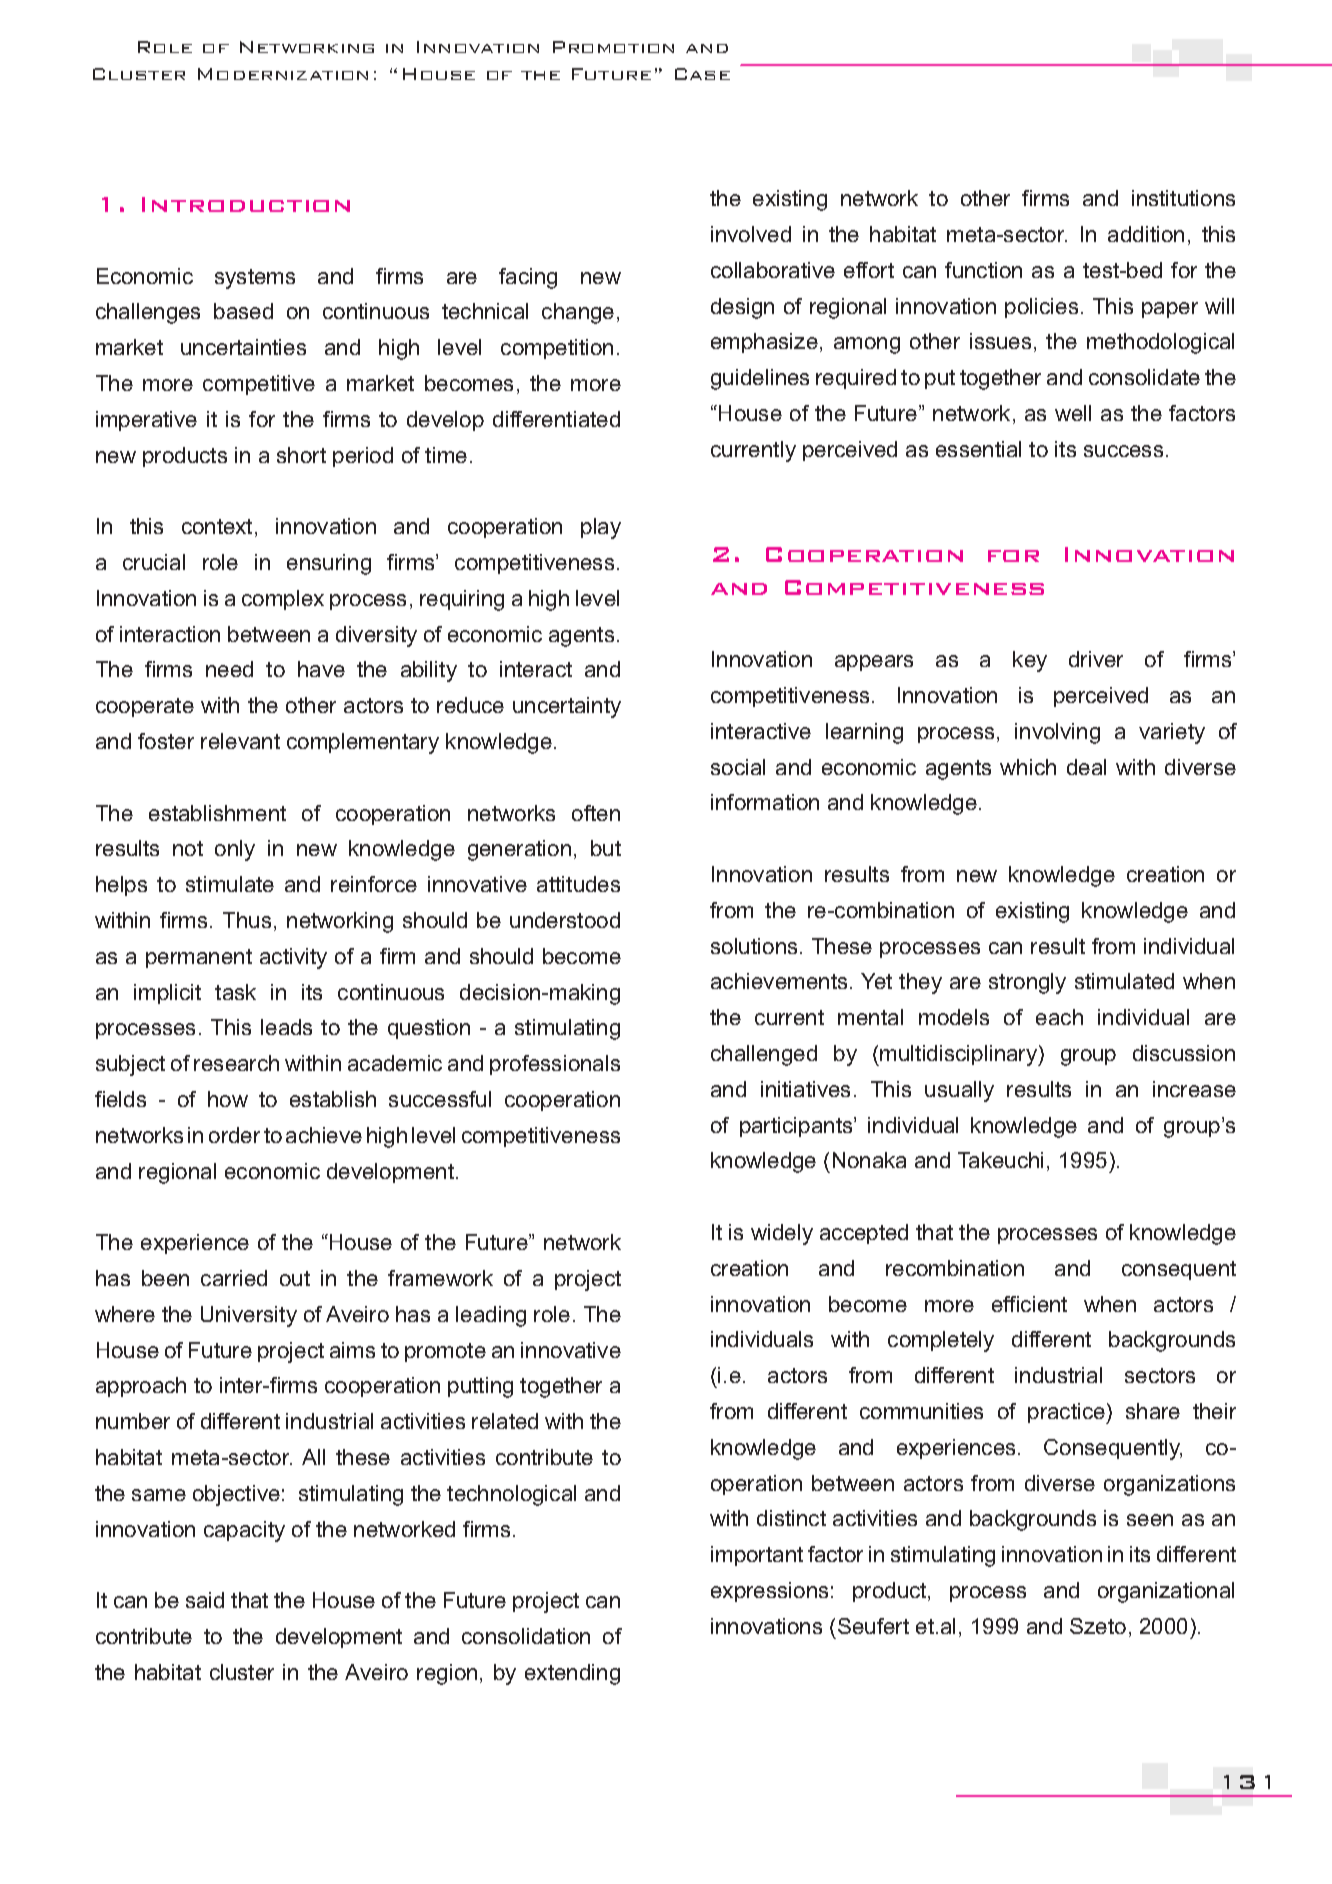 The image size is (1332, 1884). Describe the element at coordinates (1166, 1592) in the screenshot. I see `organizational` at that location.
